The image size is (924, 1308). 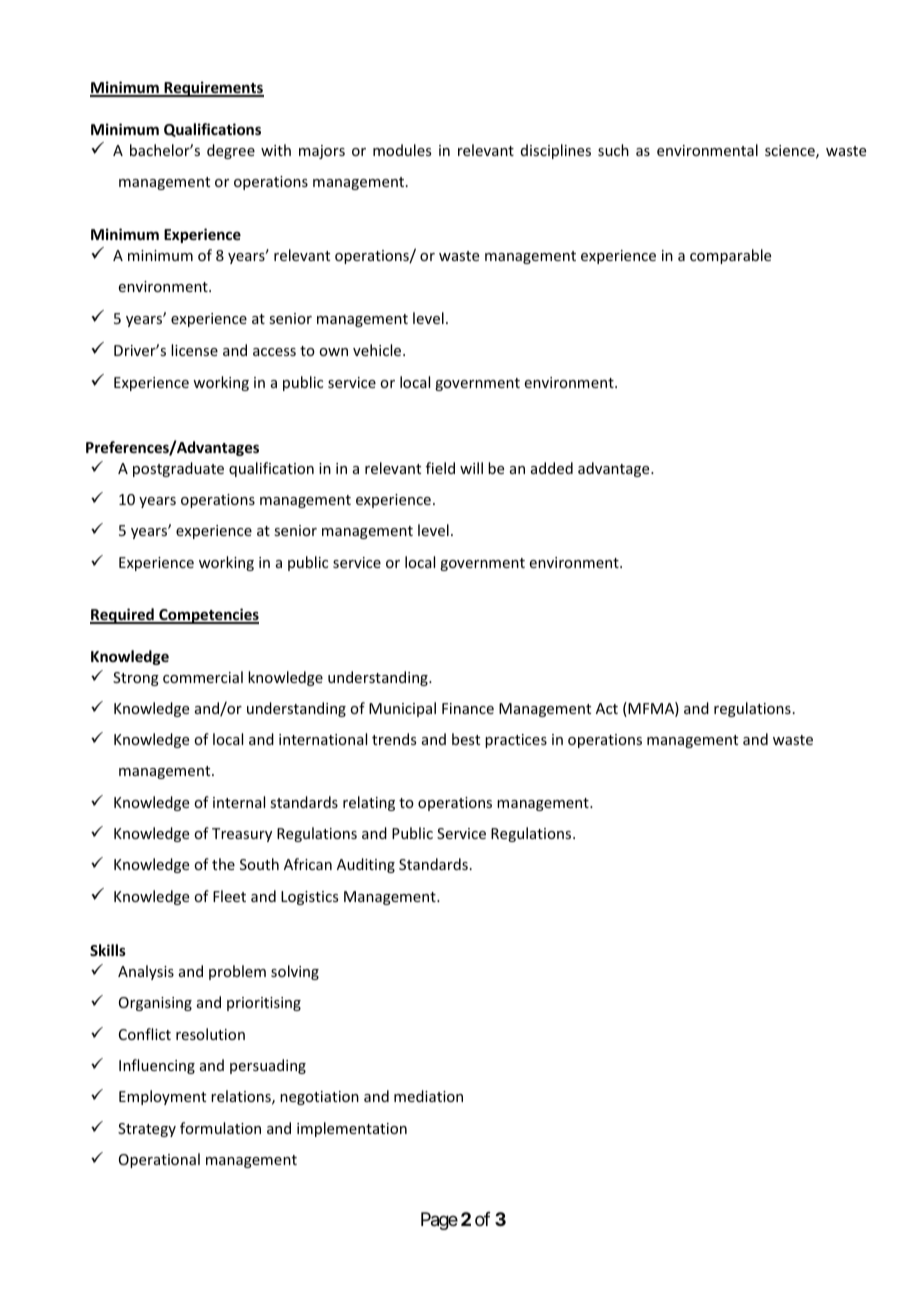 I want to click on Operational, so click(x=159, y=1160).
